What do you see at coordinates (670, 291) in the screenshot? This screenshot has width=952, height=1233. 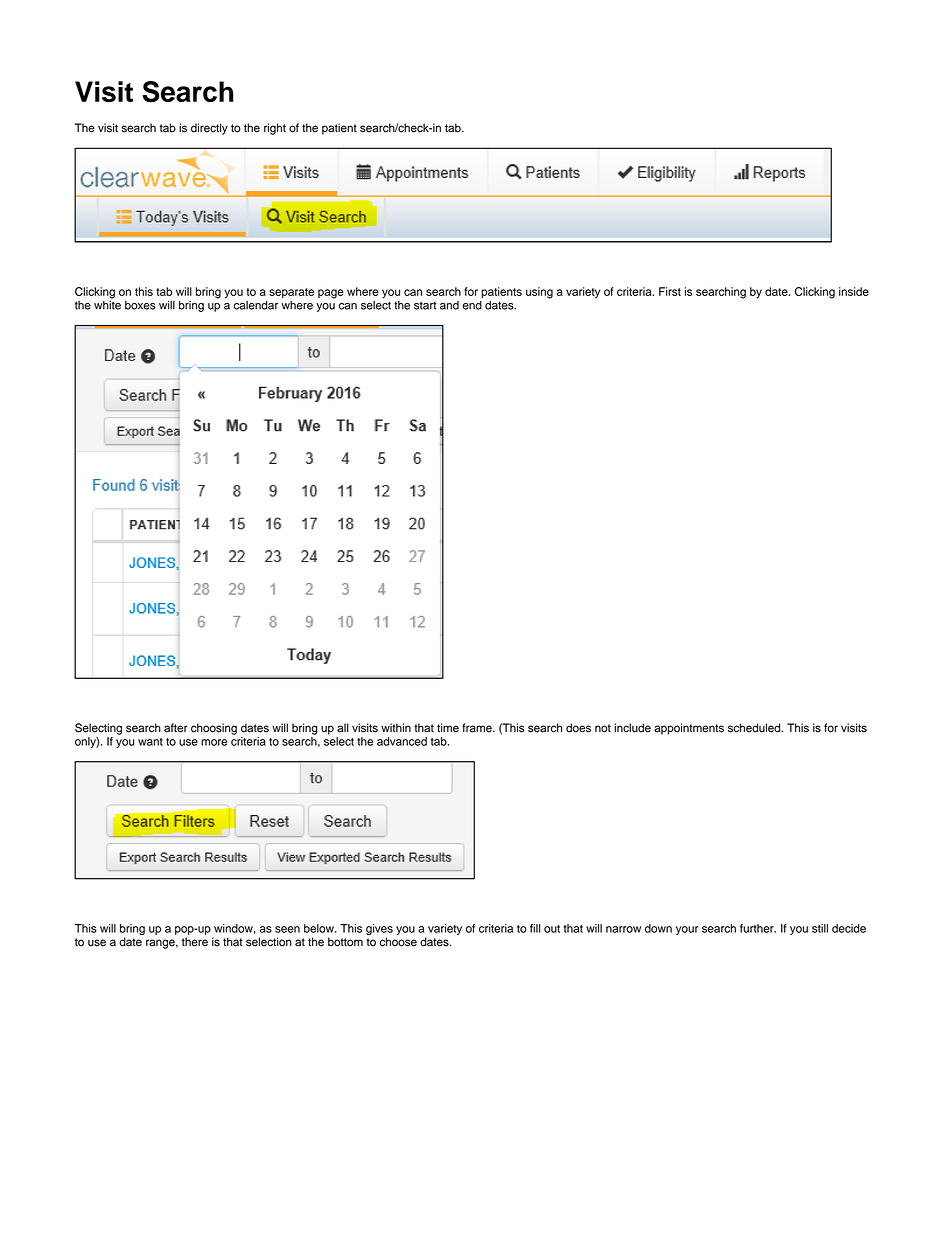 I see `First` at bounding box center [670, 291].
